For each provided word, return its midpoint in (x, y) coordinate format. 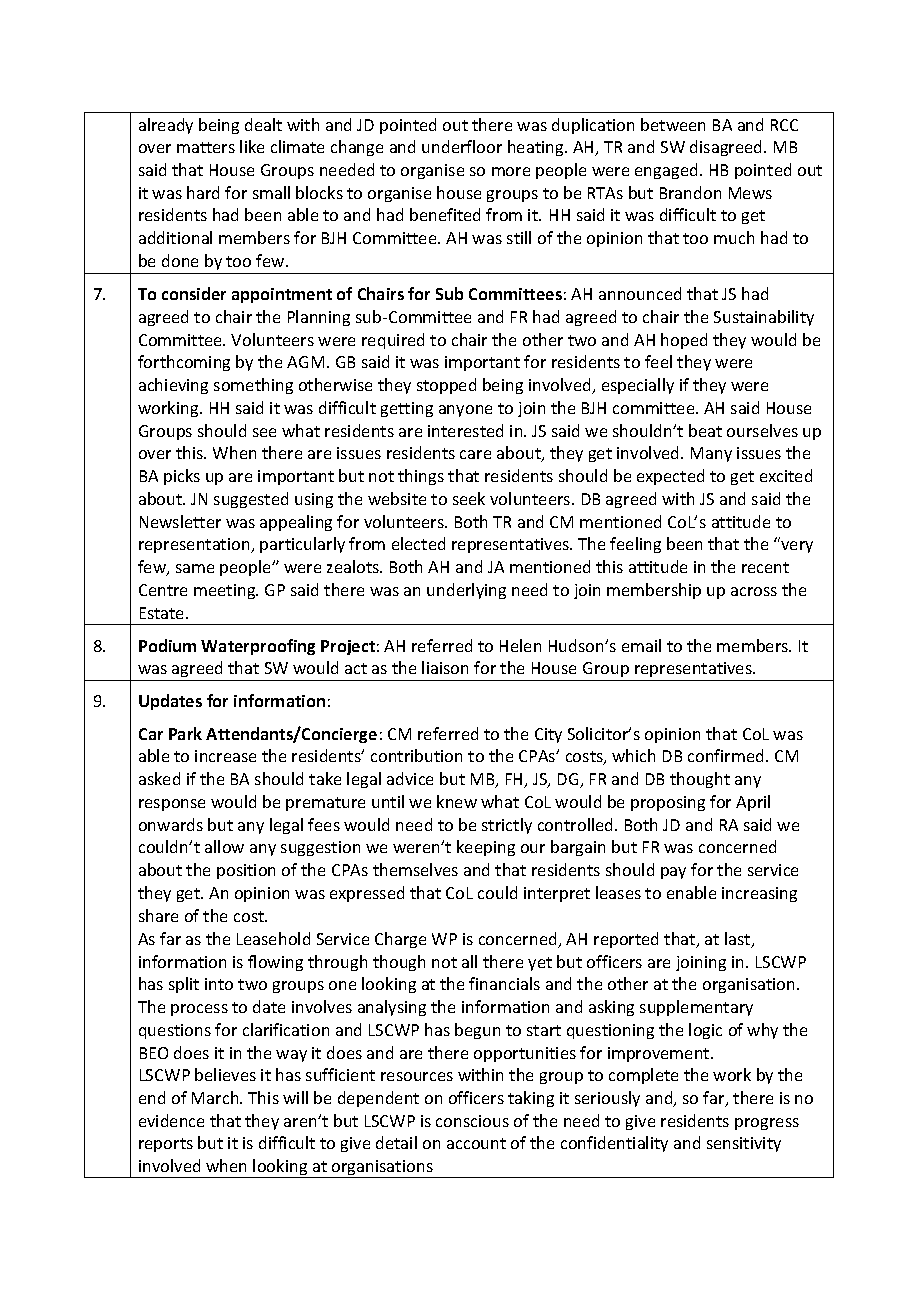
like (252, 146)
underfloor (462, 146)
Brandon (690, 192)
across (754, 591)
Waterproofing (258, 647)
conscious (472, 1121)
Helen (520, 645)
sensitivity (744, 1144)
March (216, 1097)
